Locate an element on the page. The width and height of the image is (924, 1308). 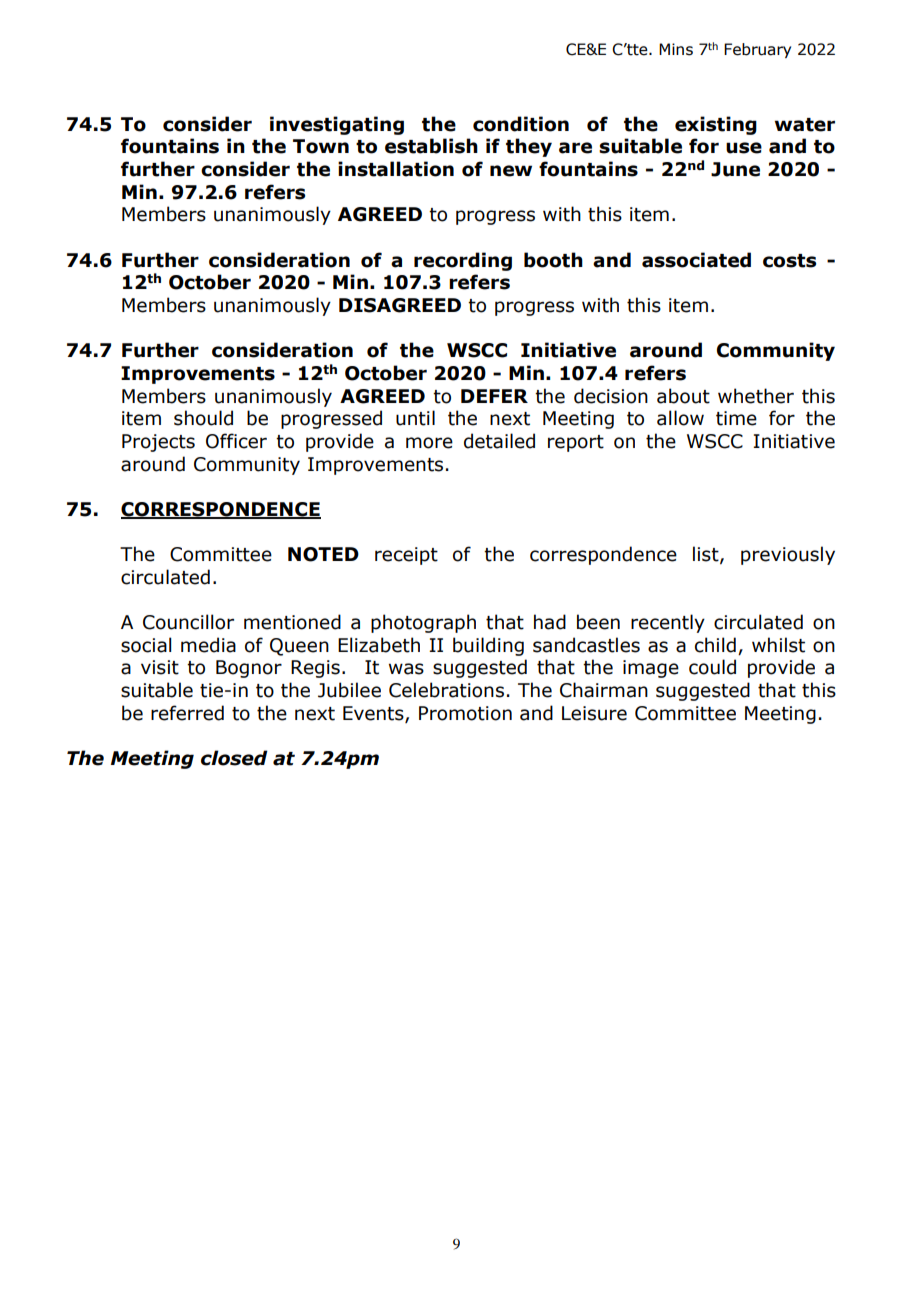
time is located at coordinates (736, 418).
